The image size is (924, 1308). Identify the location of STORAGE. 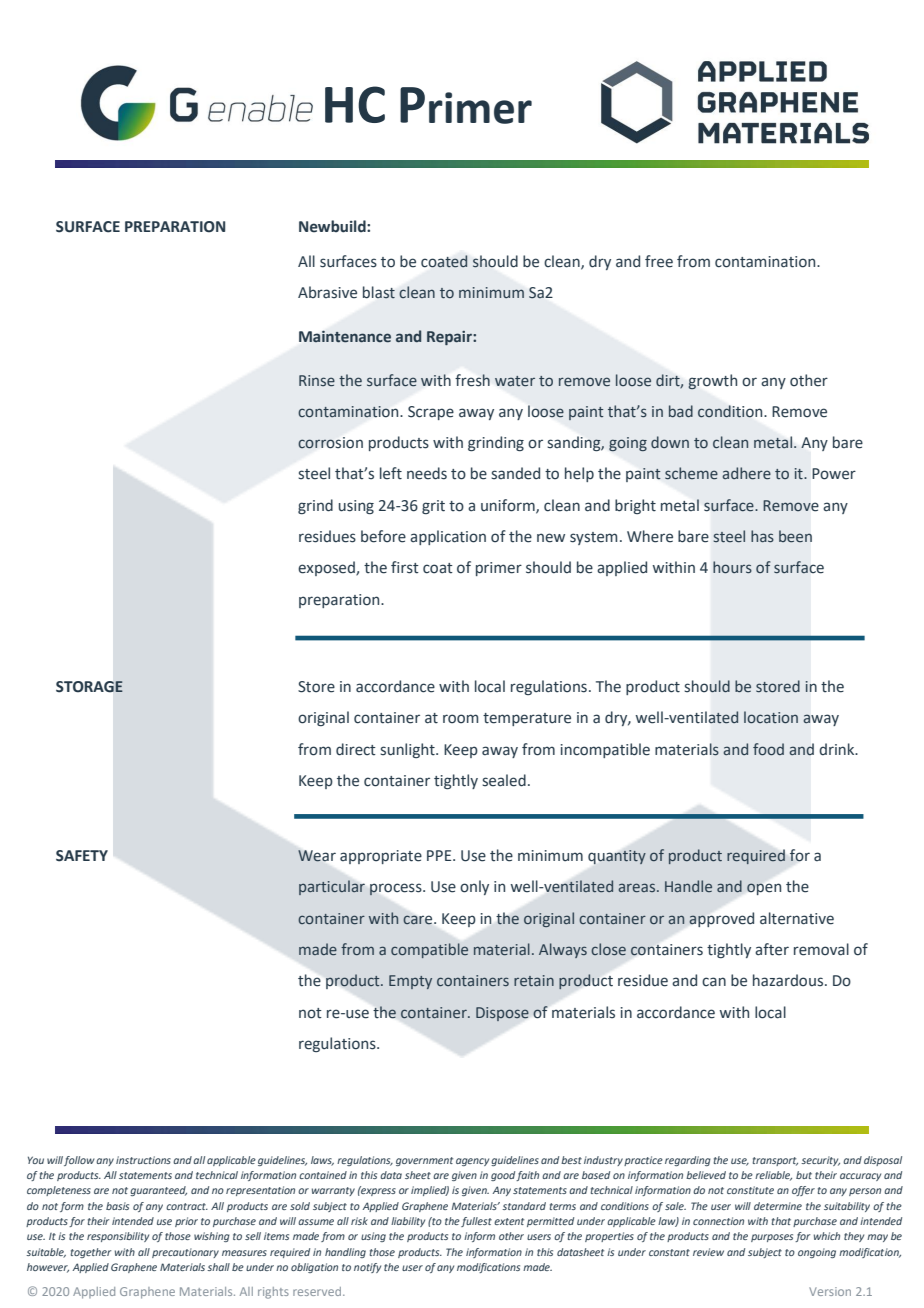
(89, 687).
